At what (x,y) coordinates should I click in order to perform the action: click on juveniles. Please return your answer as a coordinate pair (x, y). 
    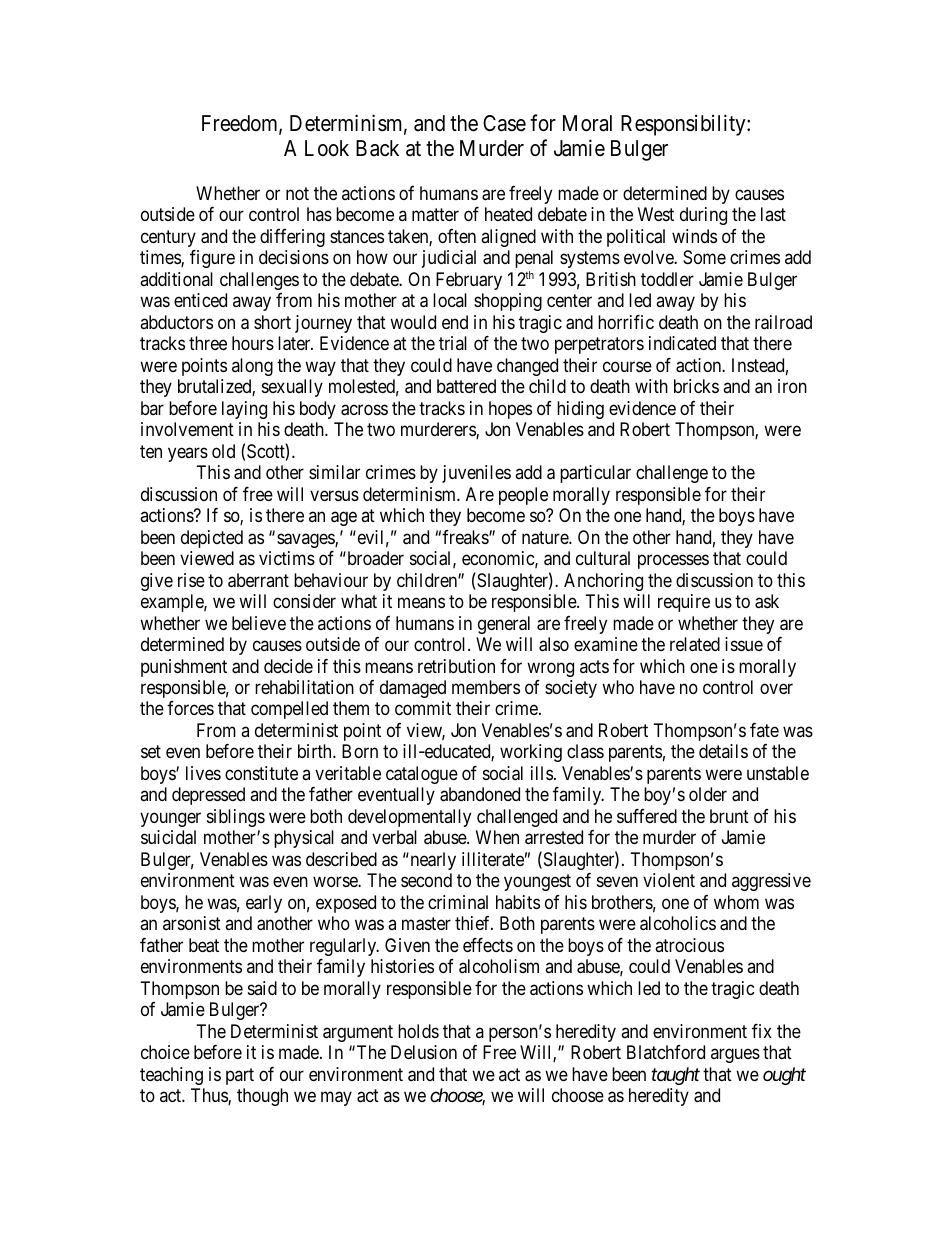
    Looking at the image, I should click on (476, 474).
